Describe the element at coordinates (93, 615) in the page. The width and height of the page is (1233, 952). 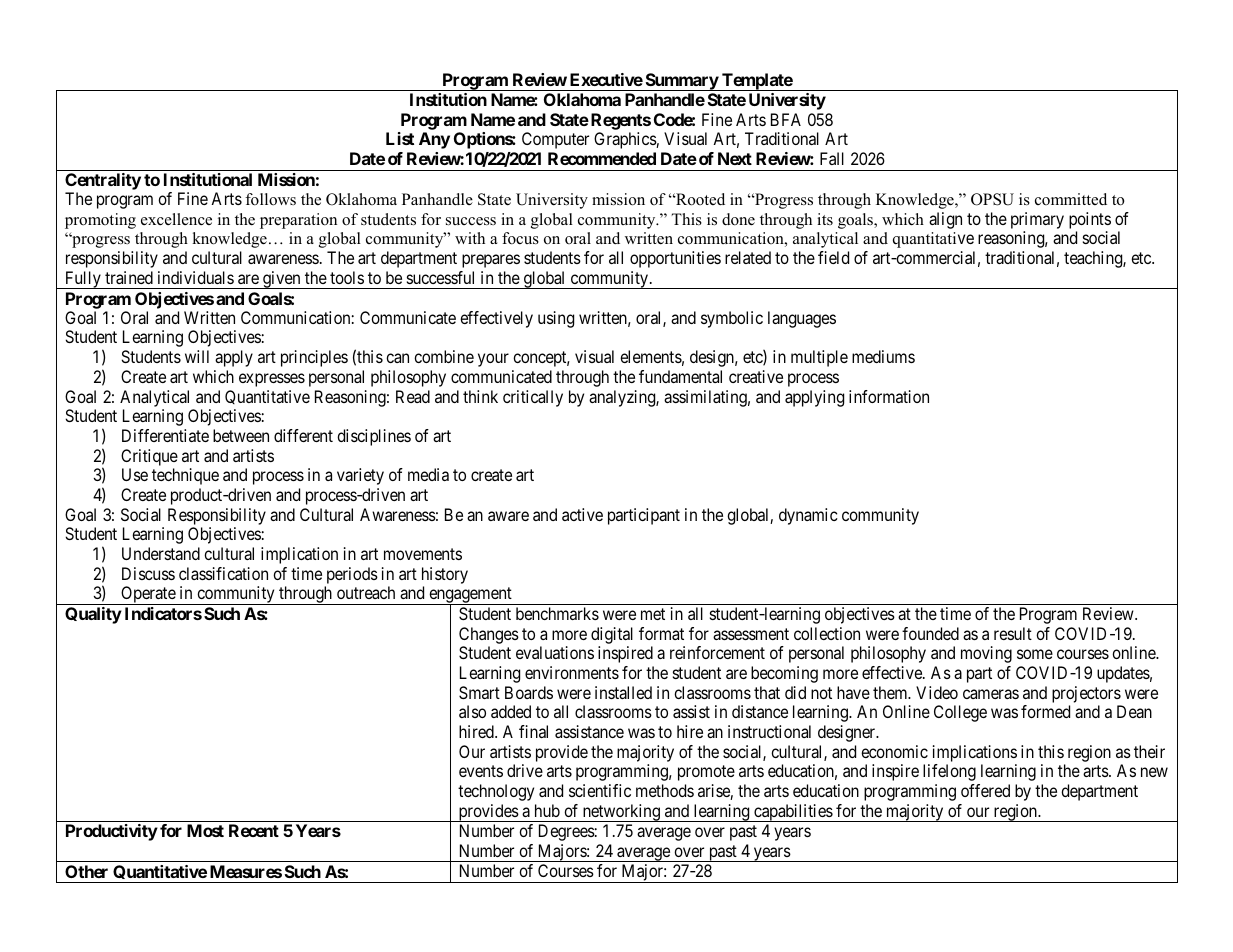
I see `Quality` at that location.
